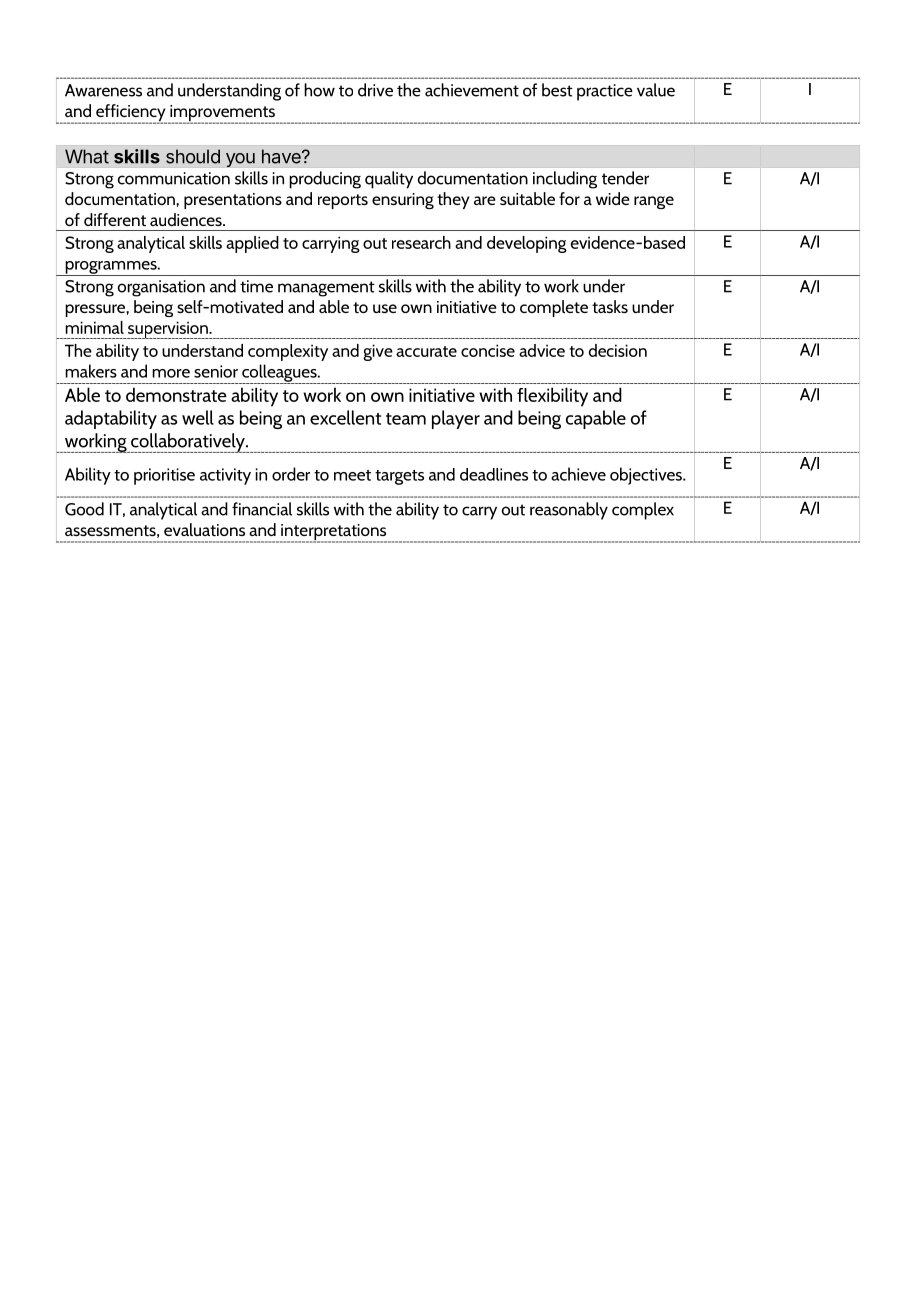  I want to click on objectives, so click(647, 476).
